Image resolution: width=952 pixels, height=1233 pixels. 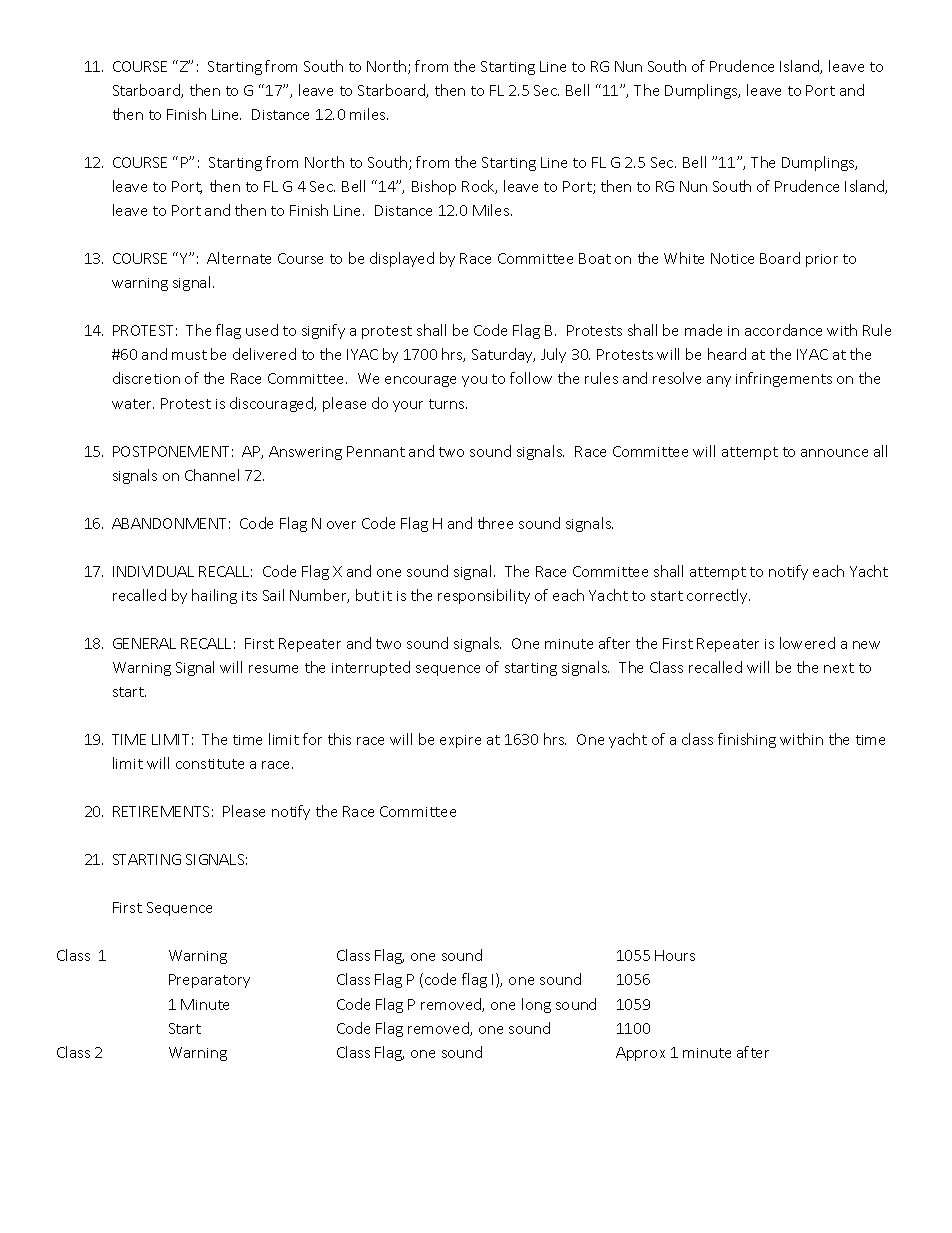 What do you see at coordinates (153, 571) in the screenshot?
I see `INDIVIDUAL` at bounding box center [153, 571].
